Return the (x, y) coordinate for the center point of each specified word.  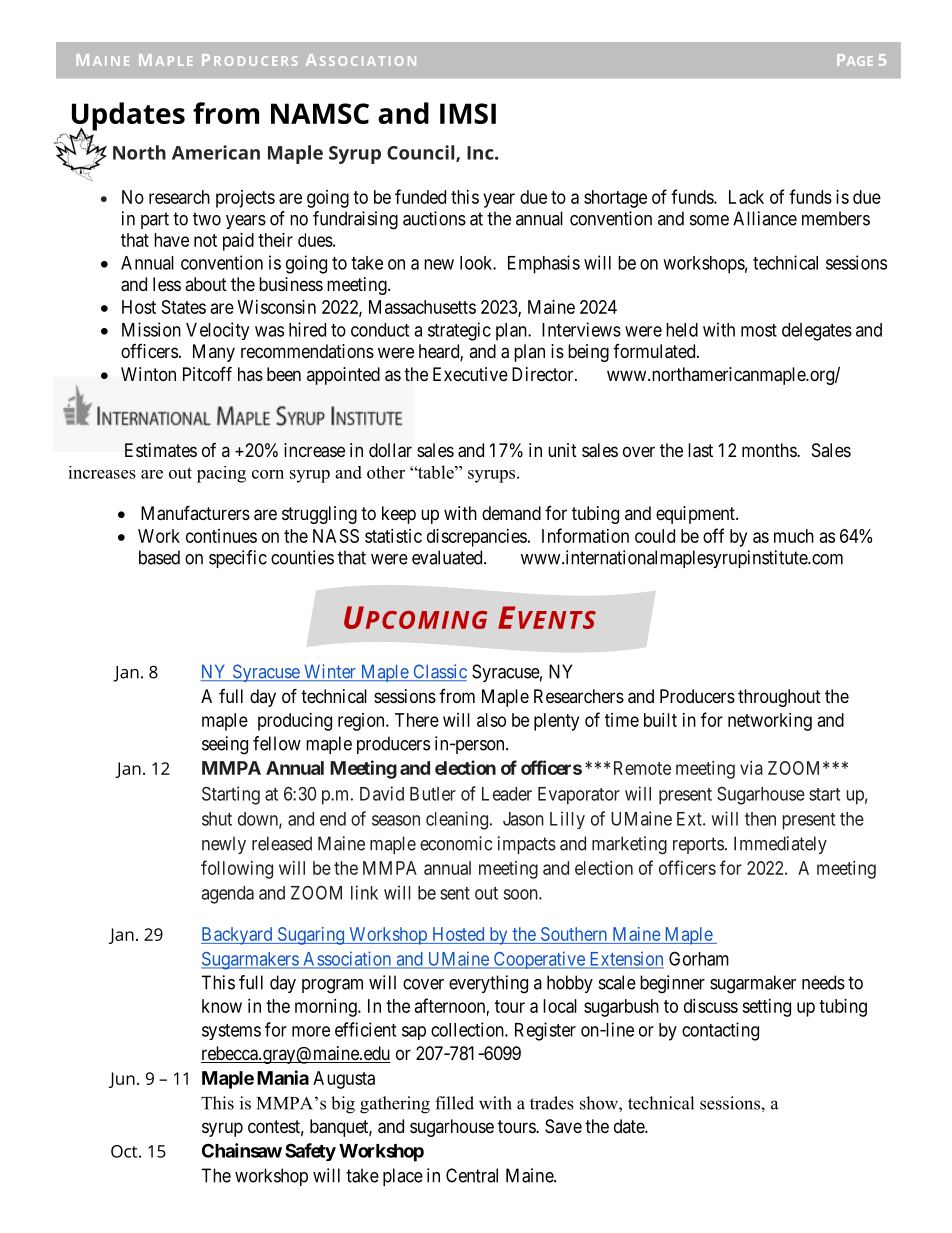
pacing (221, 474)
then (760, 819)
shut (217, 819)
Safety (310, 1152)
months (770, 450)
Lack (746, 197)
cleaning (457, 820)
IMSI (468, 113)
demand (511, 513)
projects (245, 199)
